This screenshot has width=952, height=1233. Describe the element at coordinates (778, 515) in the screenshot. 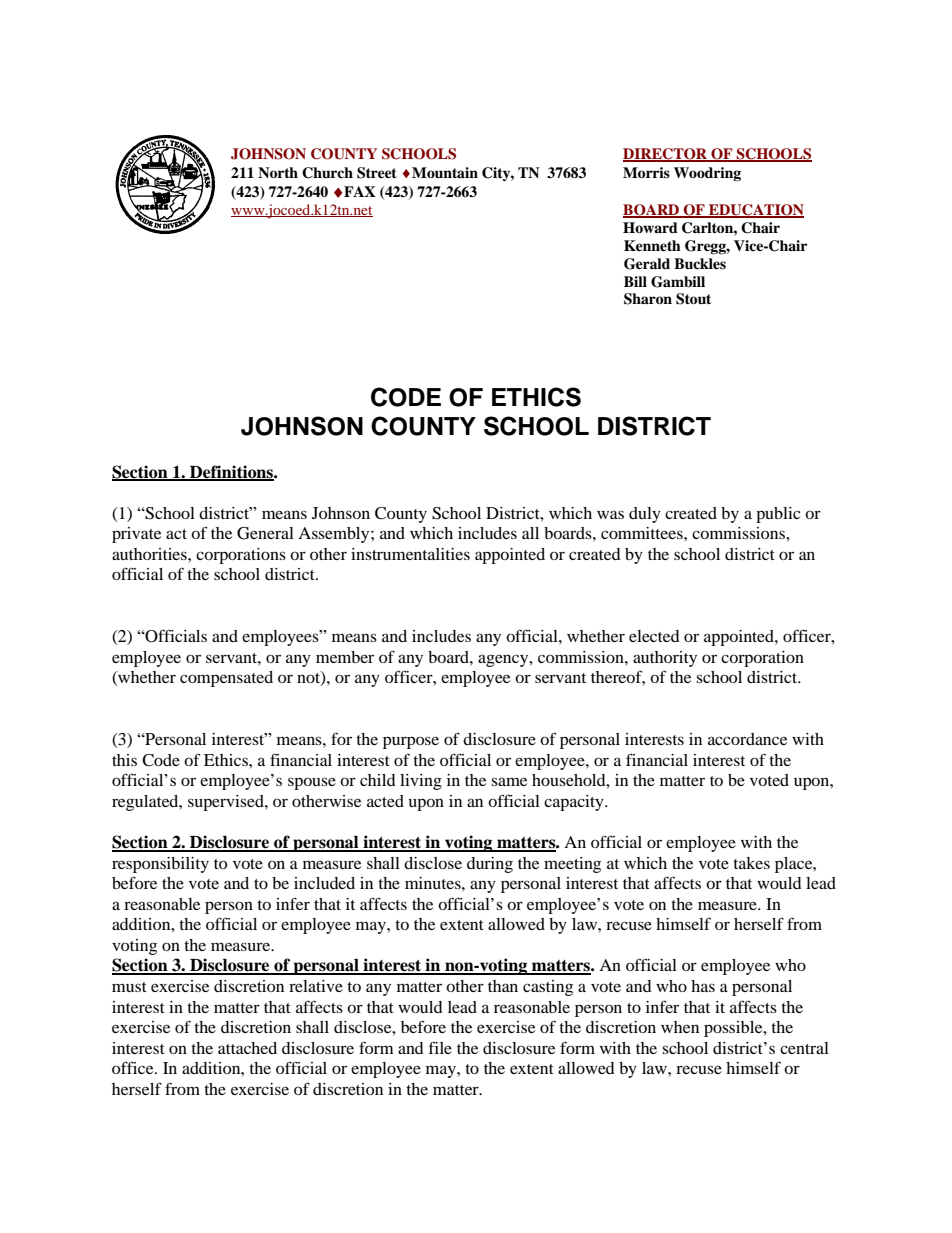

I see `public` at that location.
